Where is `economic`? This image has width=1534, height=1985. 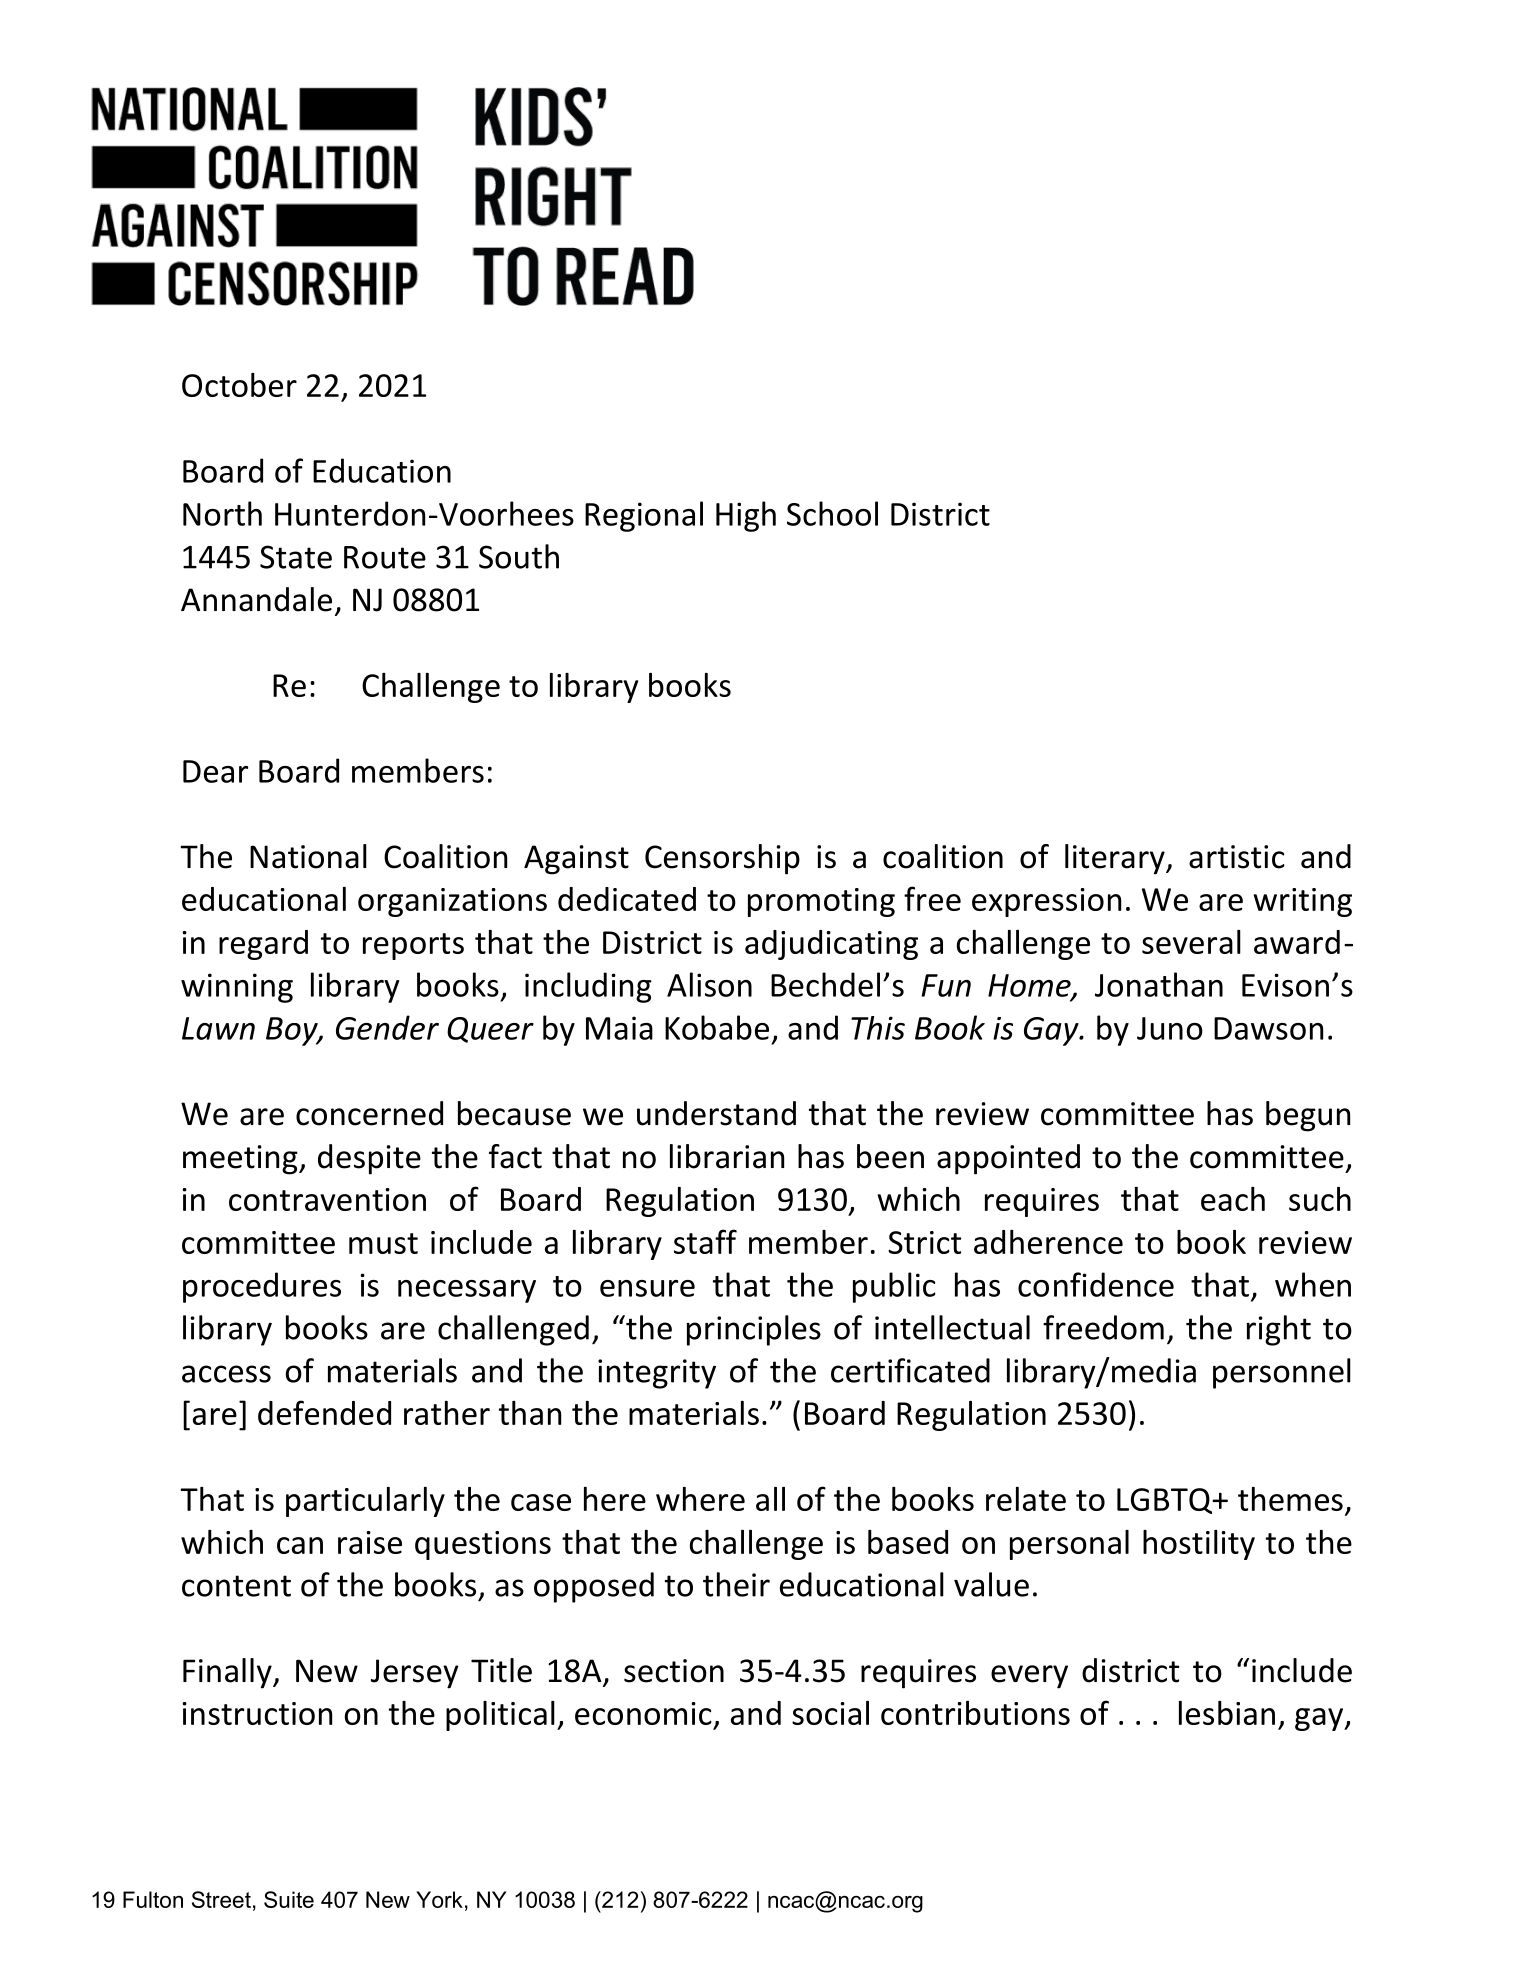
economic is located at coordinates (643, 1713).
